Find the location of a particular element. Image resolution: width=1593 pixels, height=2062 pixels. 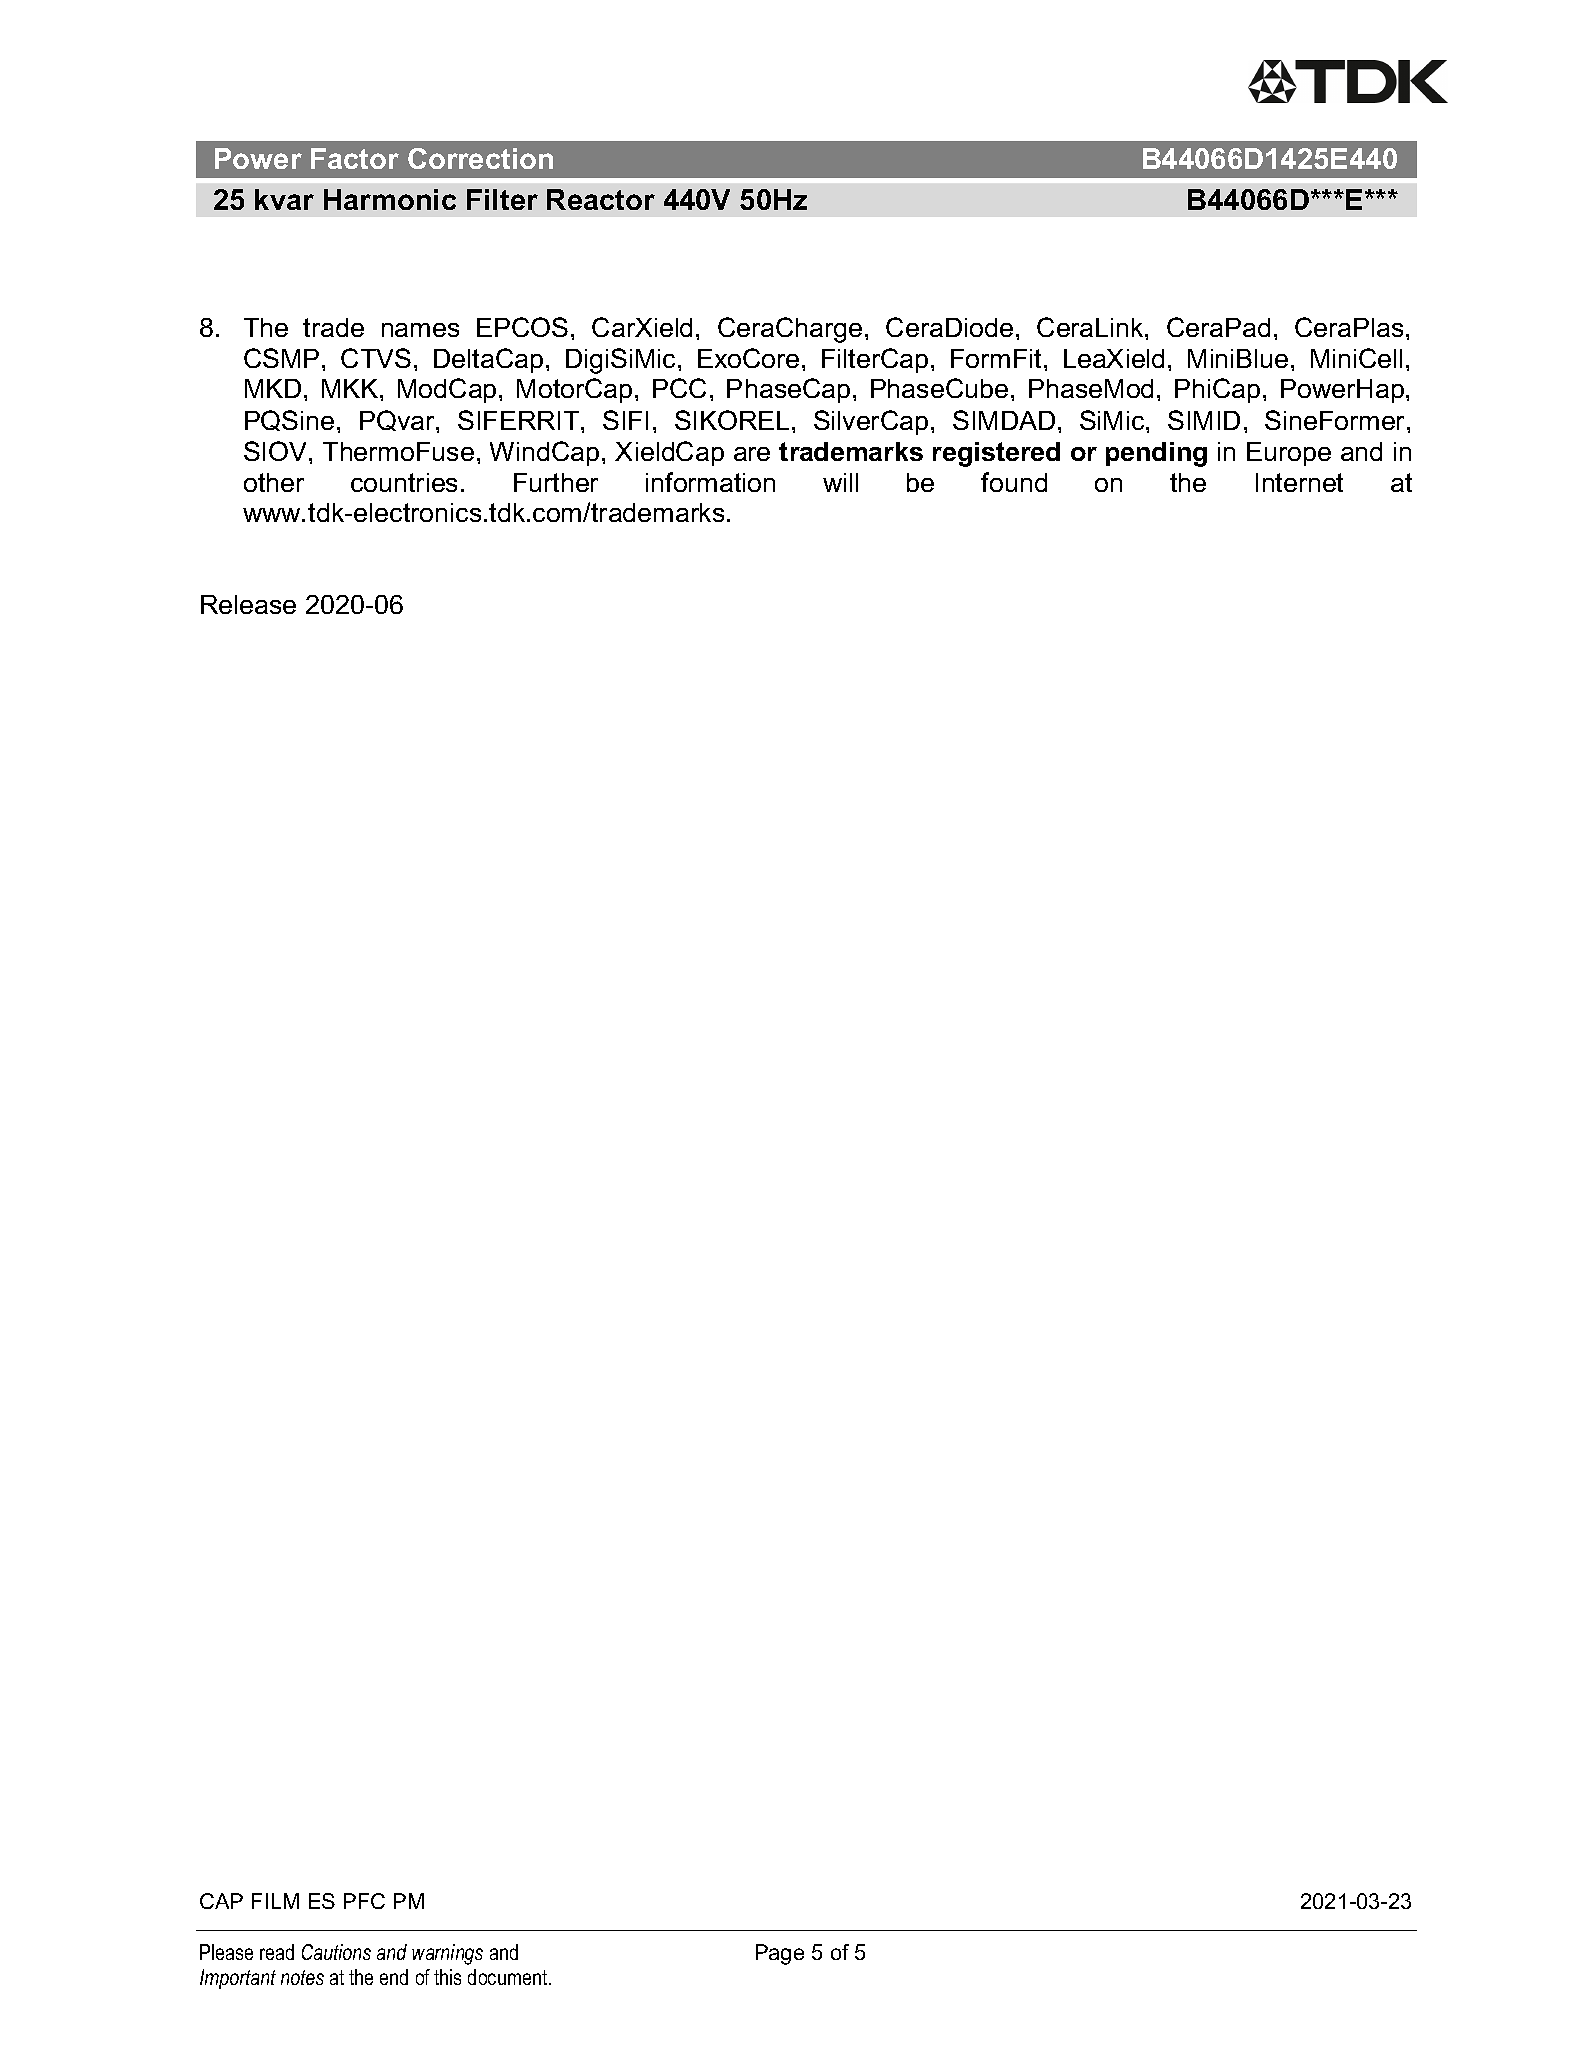

Harmonic is located at coordinates (390, 199).
